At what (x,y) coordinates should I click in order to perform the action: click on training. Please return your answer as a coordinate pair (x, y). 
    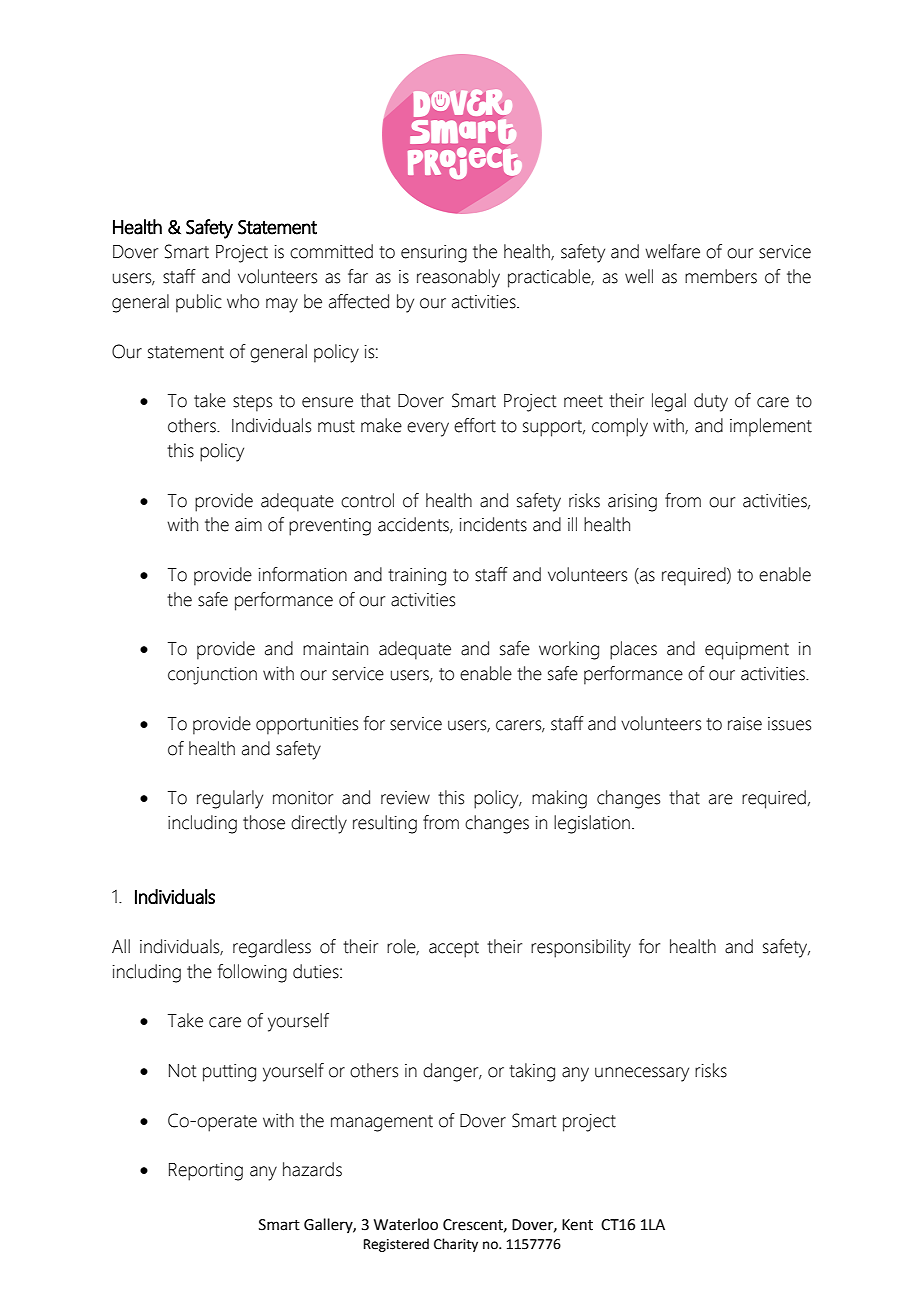
    Looking at the image, I should click on (417, 577).
